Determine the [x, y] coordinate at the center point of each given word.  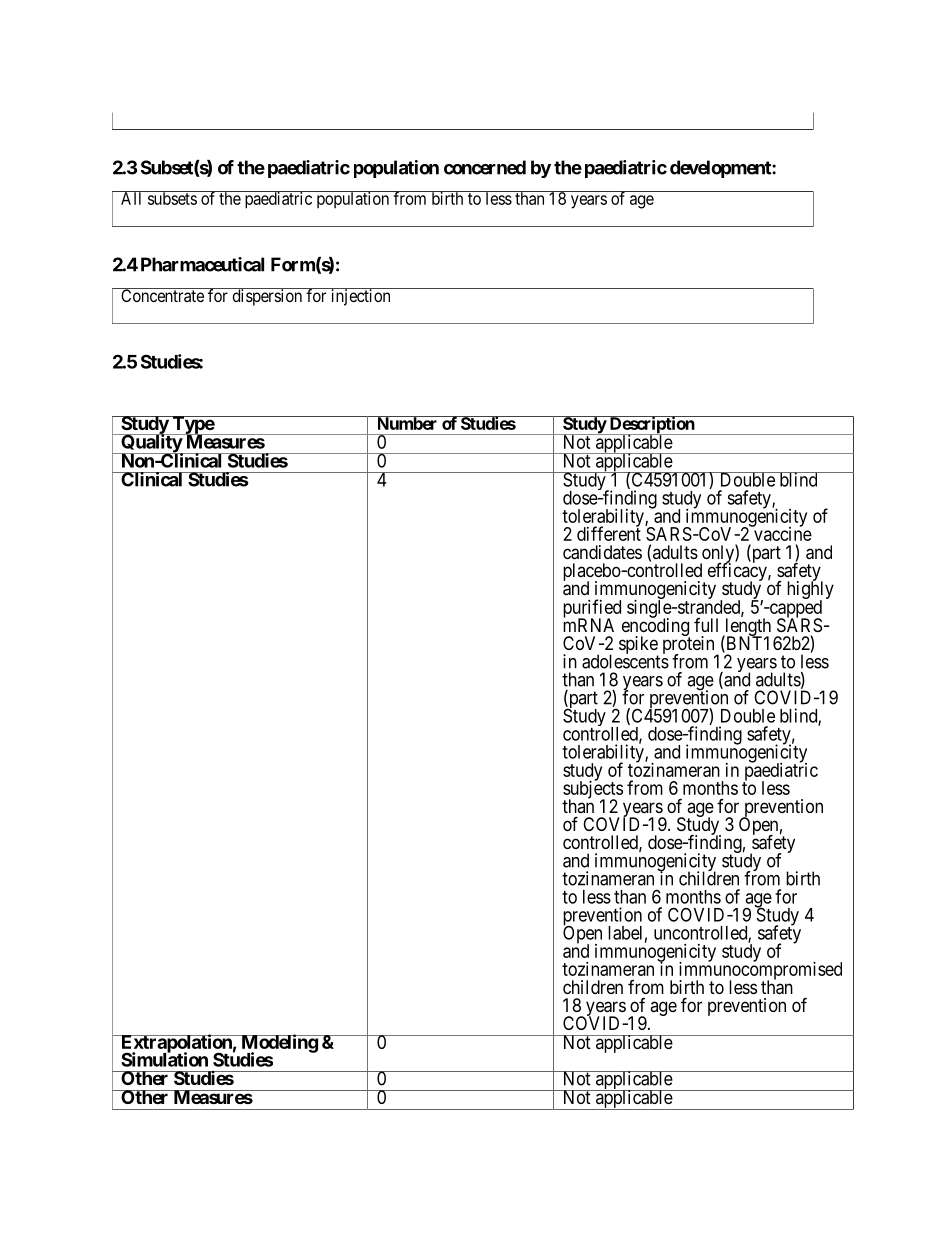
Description [651, 426]
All [132, 198]
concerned [485, 167]
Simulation [164, 1059]
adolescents [625, 661]
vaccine [782, 533]
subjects [593, 790]
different [609, 533]
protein [690, 646]
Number [407, 423]
